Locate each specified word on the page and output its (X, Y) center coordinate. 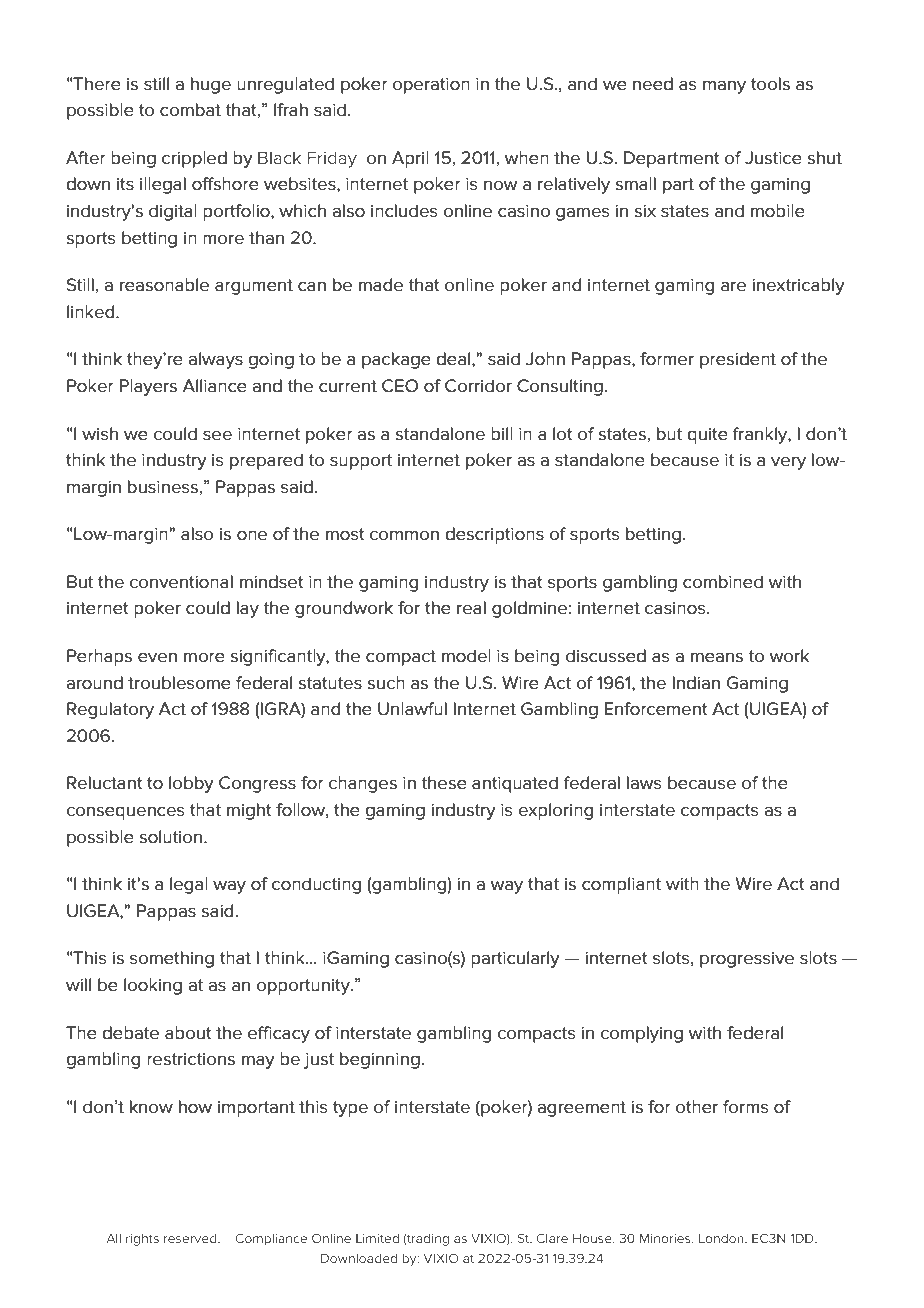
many (724, 87)
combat (190, 110)
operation (431, 86)
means (717, 657)
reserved (191, 1238)
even (157, 657)
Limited (377, 1238)
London (722, 1239)
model (466, 656)
